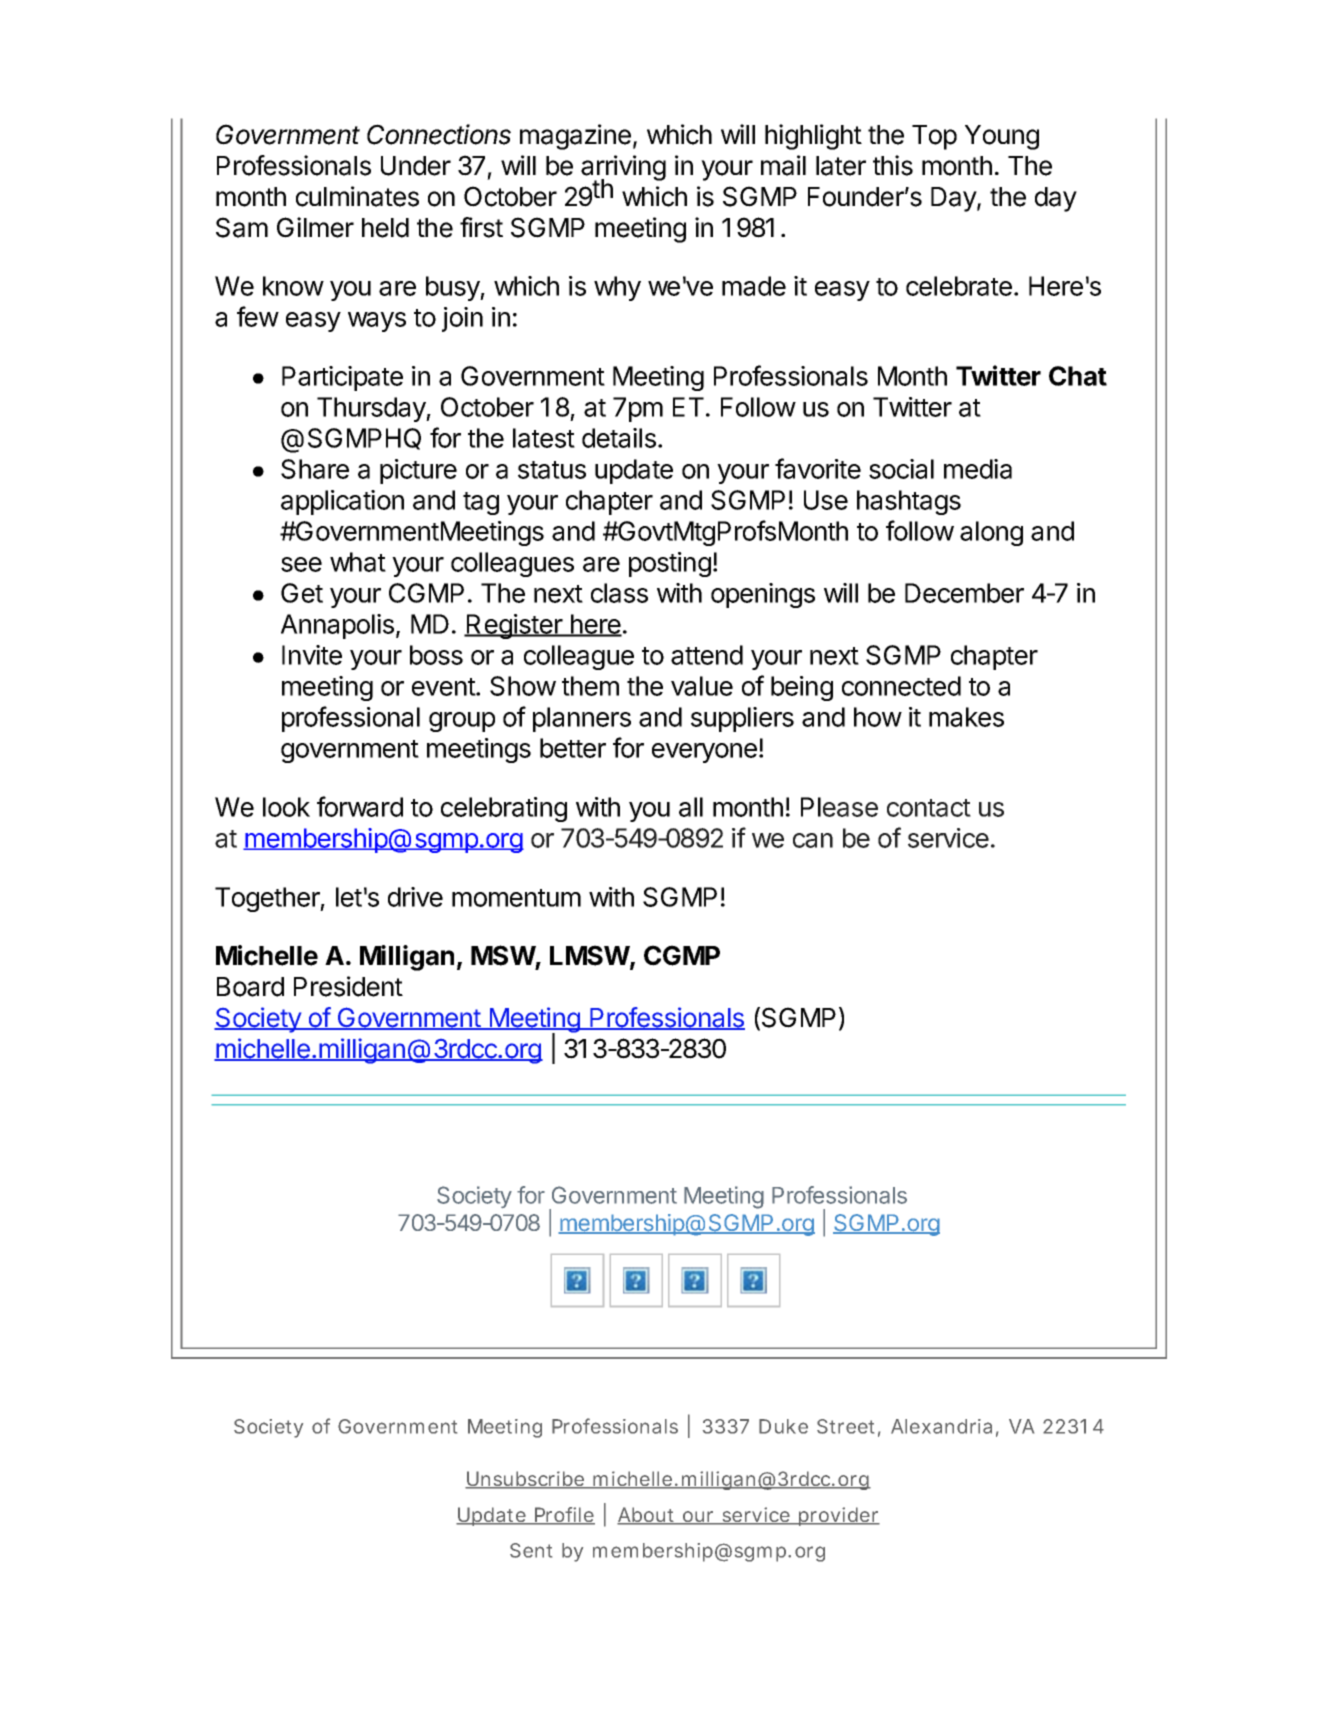  What do you see at coordinates (348, 986) in the document?
I see `President` at bounding box center [348, 986].
